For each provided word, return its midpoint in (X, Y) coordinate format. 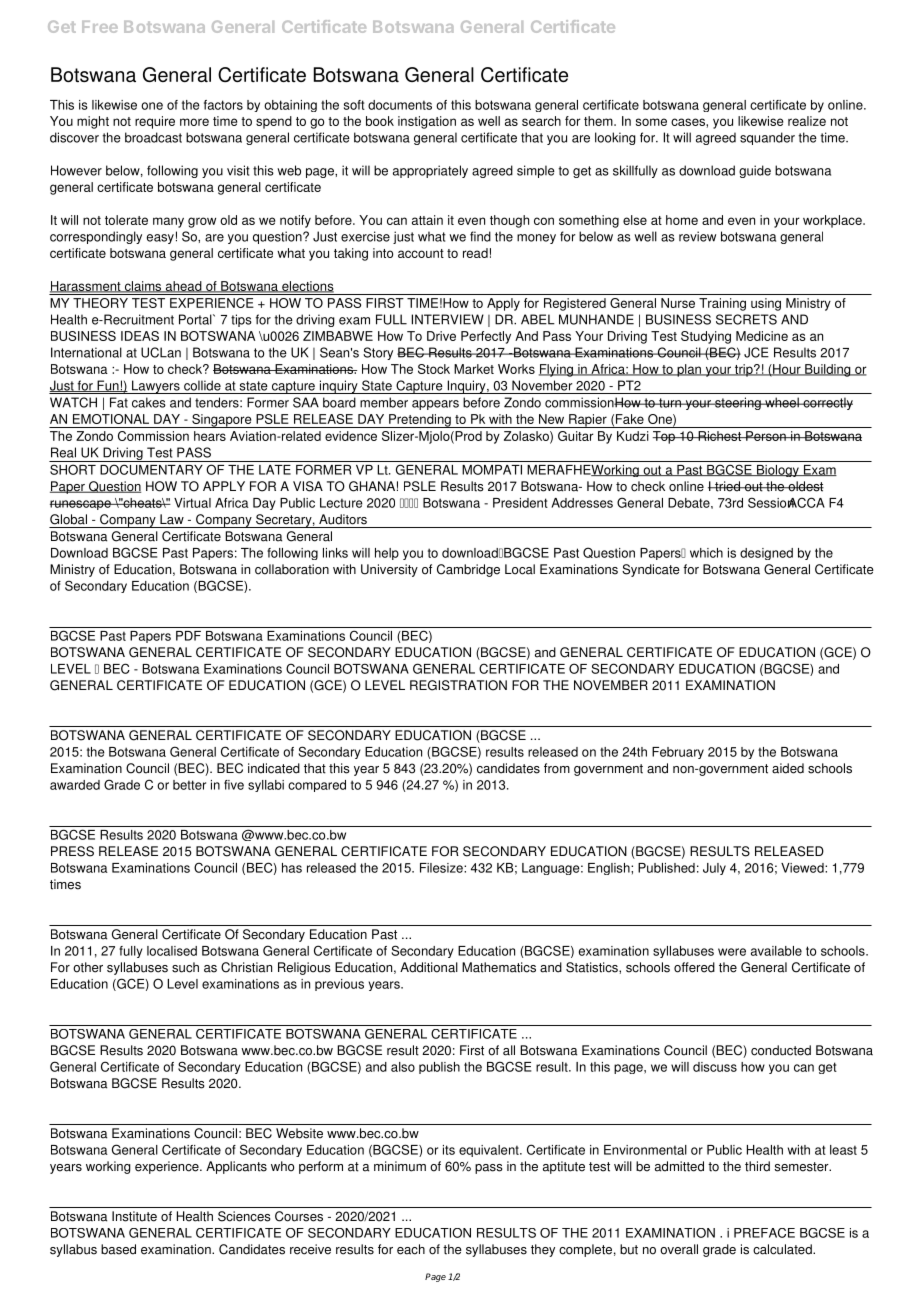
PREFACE (764, 1233)
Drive (441, 336)
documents (400, 105)
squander (767, 138)
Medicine (762, 336)
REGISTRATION (458, 685)
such (185, 967)
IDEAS (140, 336)
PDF (188, 636)
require (155, 122)
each (411, 1249)
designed (766, 554)
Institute (134, 1216)
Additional (429, 967)
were (732, 952)
